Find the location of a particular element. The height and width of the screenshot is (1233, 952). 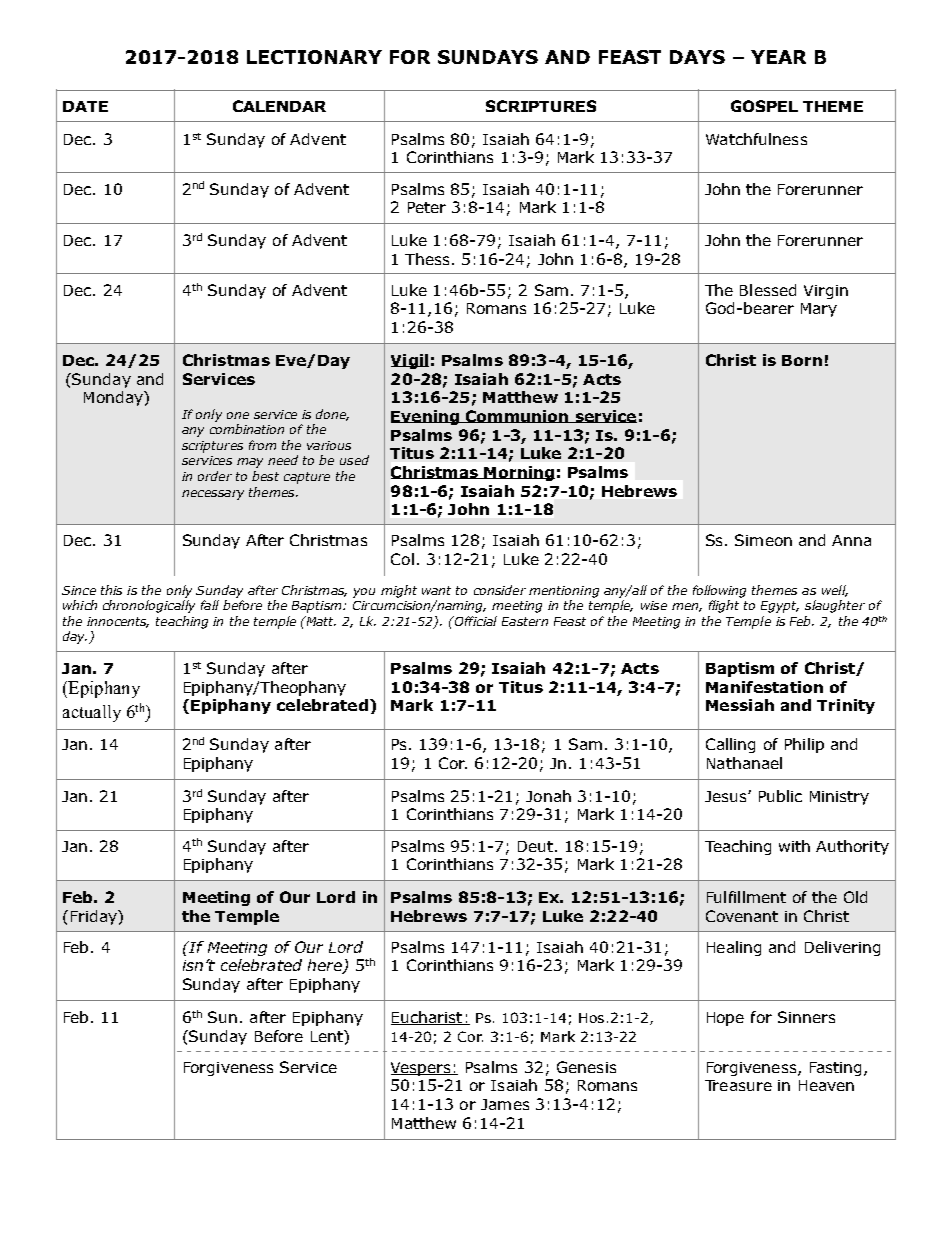

DATE is located at coordinates (85, 106).
